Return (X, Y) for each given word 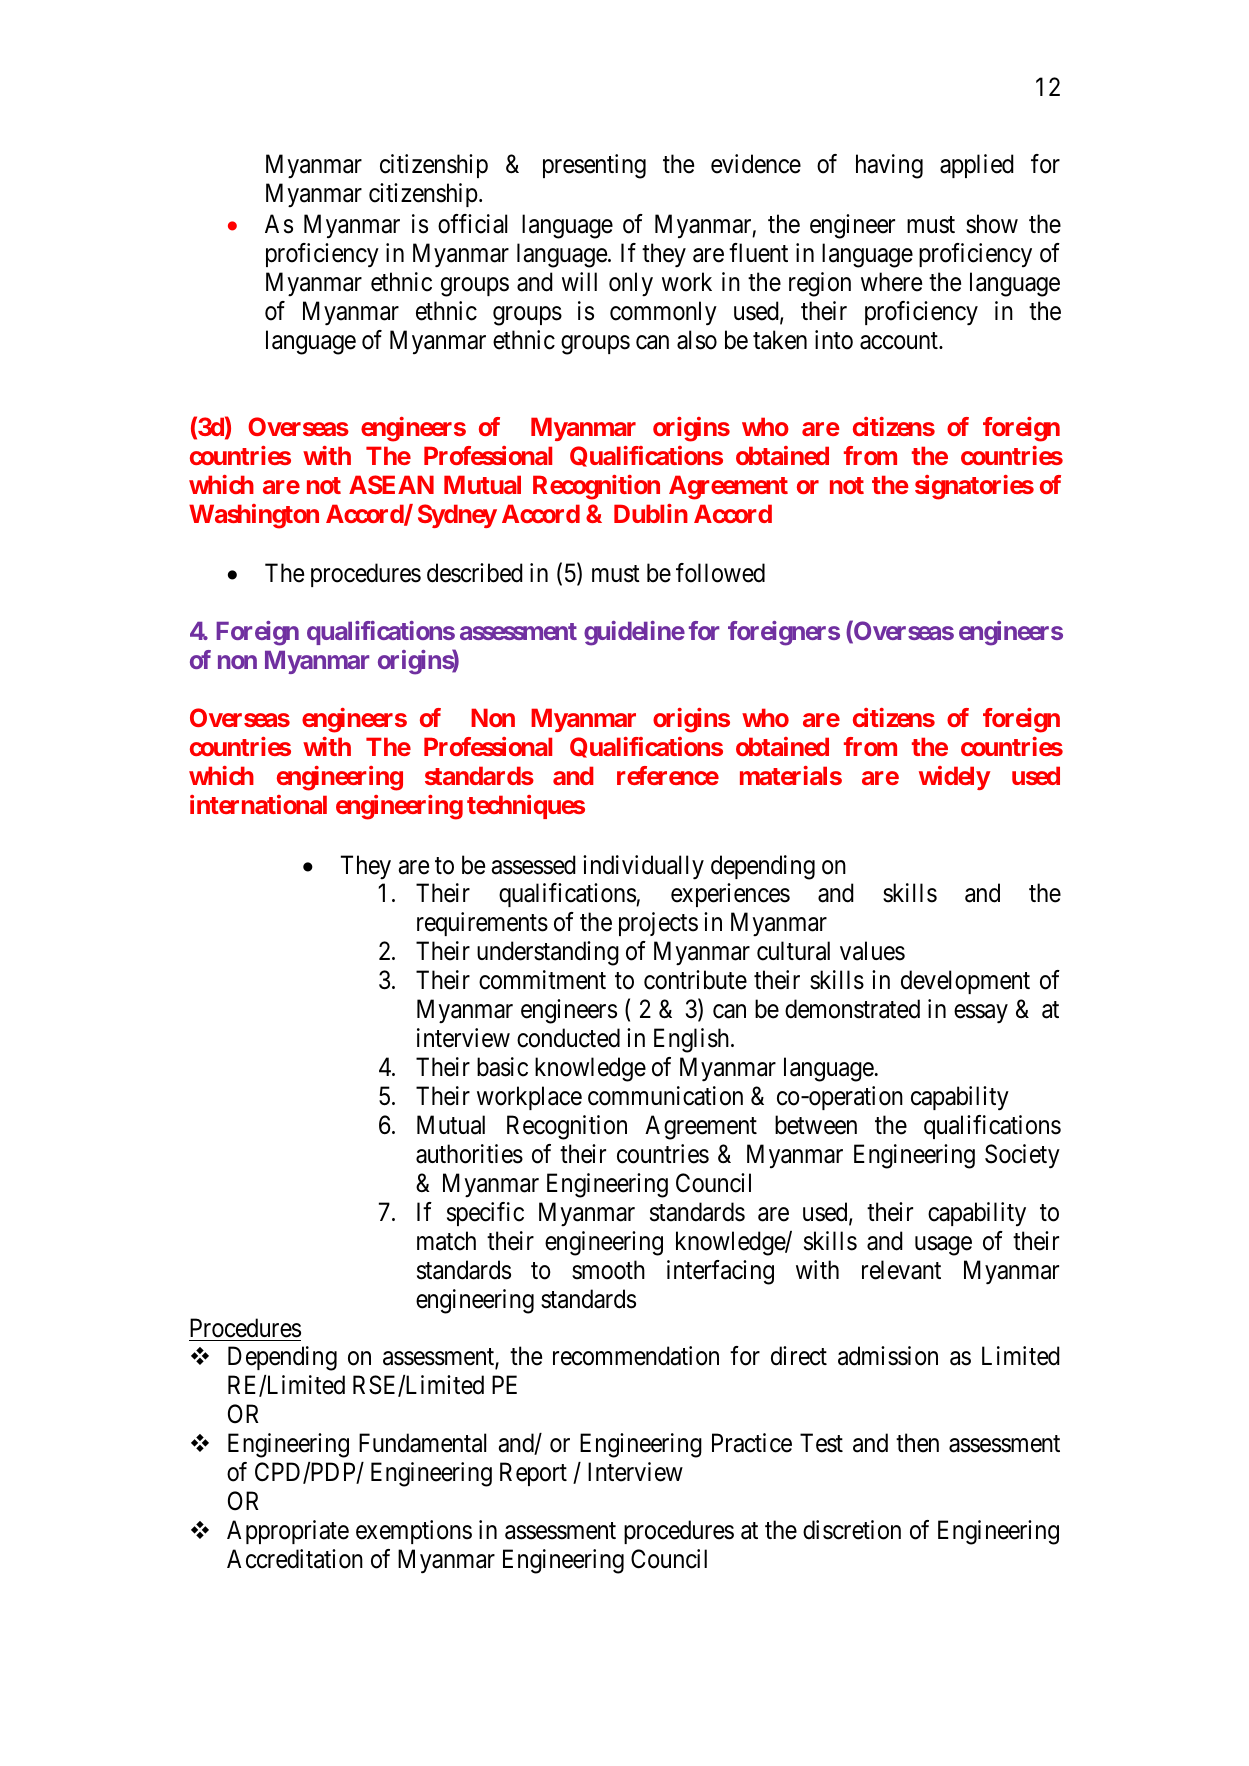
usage (943, 1246)
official (472, 224)
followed (720, 573)
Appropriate (288, 1532)
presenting (594, 166)
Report (533, 1474)
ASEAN (391, 484)
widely (954, 778)
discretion (852, 1530)
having (889, 166)
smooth (608, 1270)
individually (643, 867)
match (446, 1241)
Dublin (651, 513)
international (258, 804)
